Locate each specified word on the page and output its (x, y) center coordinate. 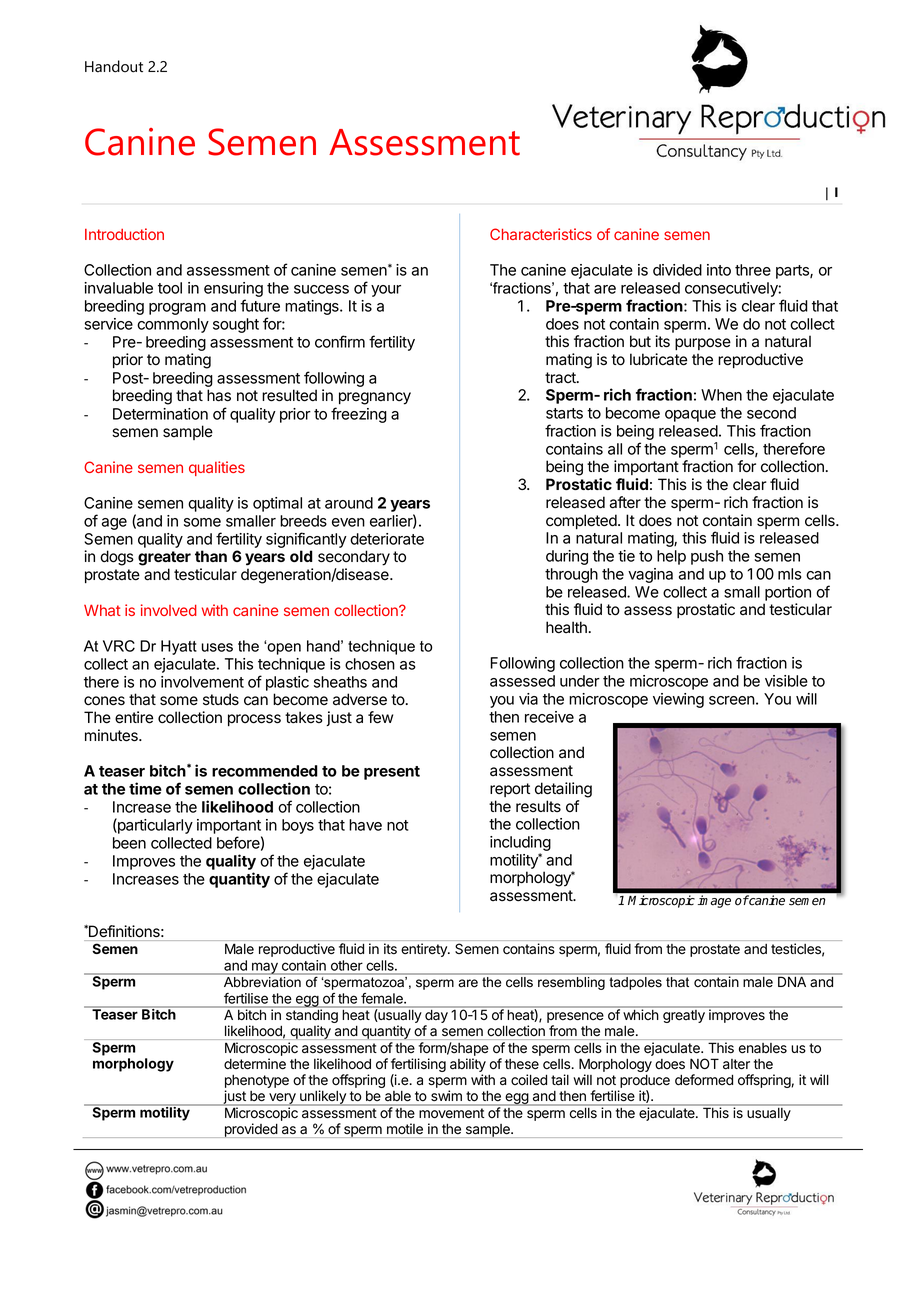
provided (250, 1130)
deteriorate (387, 539)
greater (164, 558)
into (719, 270)
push (707, 557)
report (510, 790)
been (129, 843)
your (386, 291)
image (714, 901)
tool (170, 288)
